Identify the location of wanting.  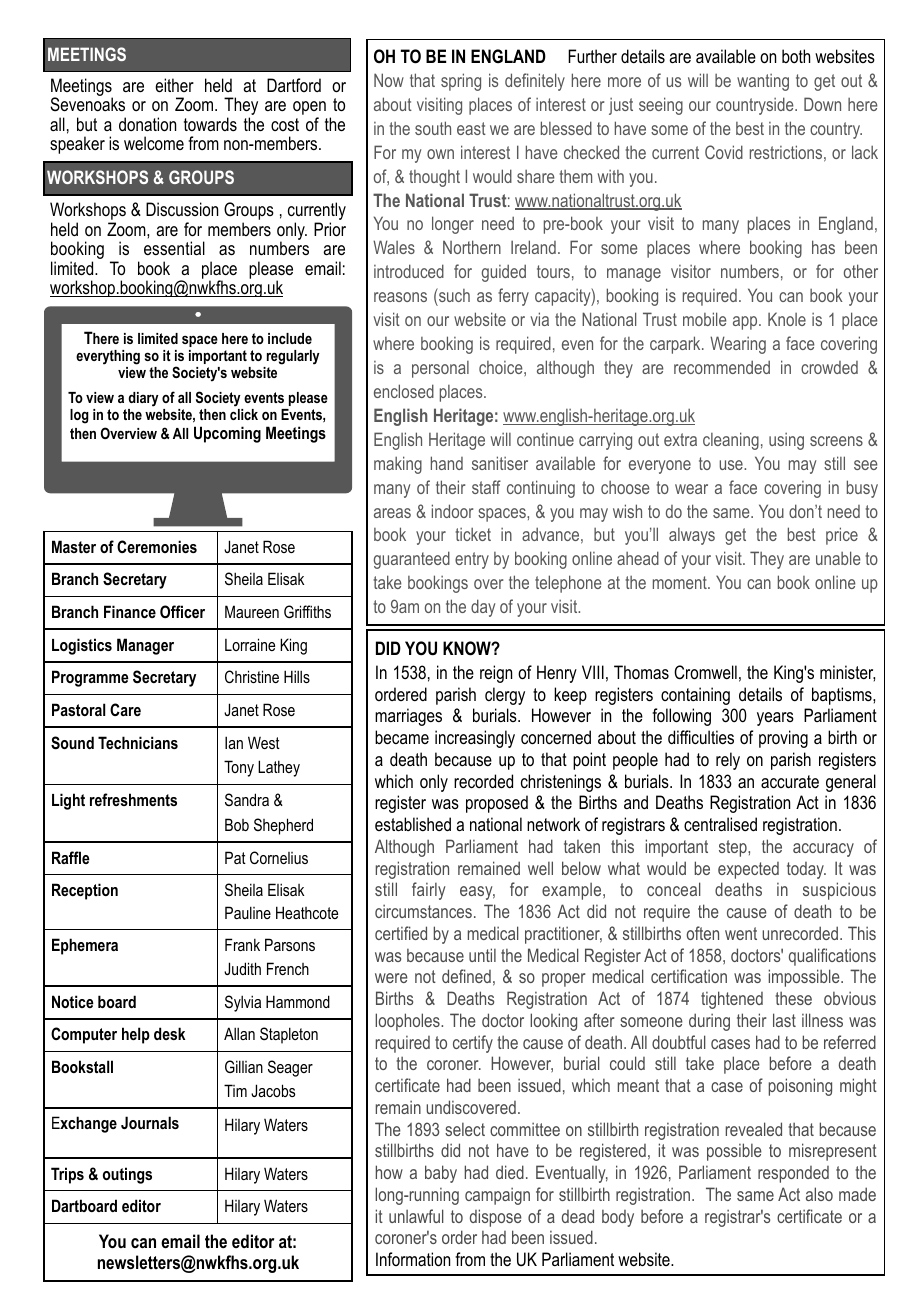
(763, 82).
